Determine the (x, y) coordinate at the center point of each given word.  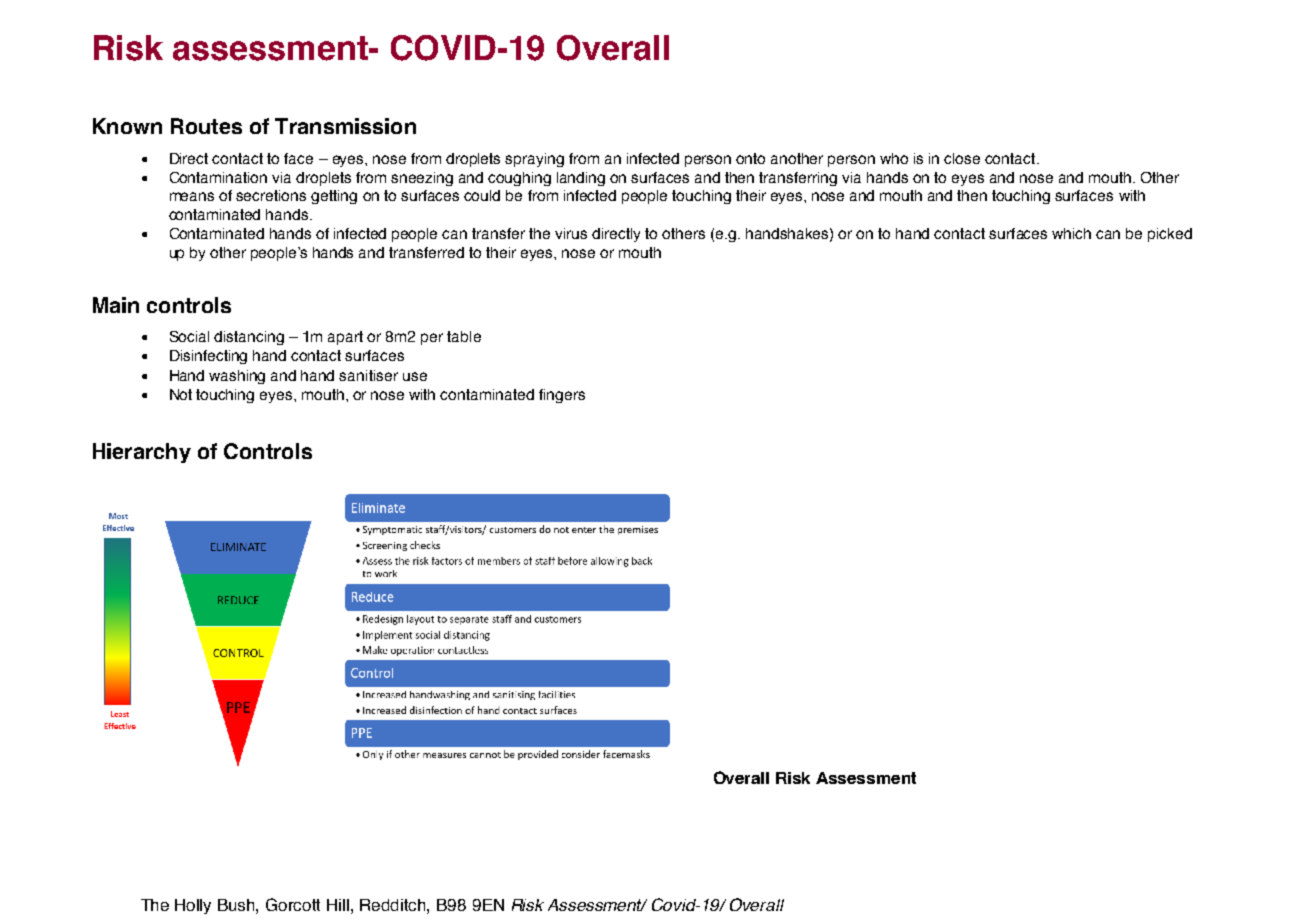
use (415, 376)
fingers (562, 396)
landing (581, 179)
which (1071, 233)
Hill (339, 905)
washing (237, 377)
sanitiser (368, 375)
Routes (206, 126)
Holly (193, 906)
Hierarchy (142, 453)
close (962, 158)
